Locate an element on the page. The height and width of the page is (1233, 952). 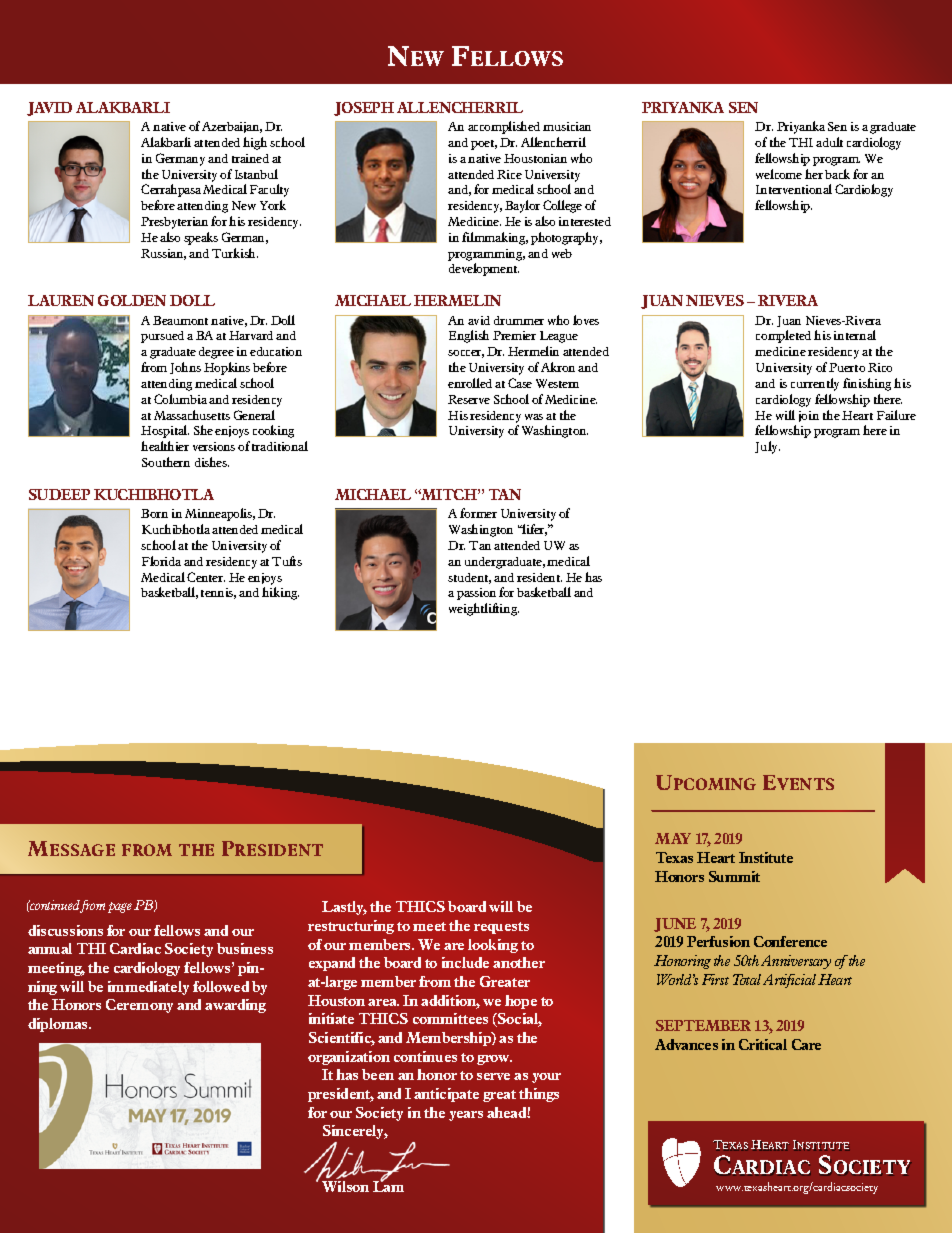
Wilson is located at coordinates (345, 1186).
